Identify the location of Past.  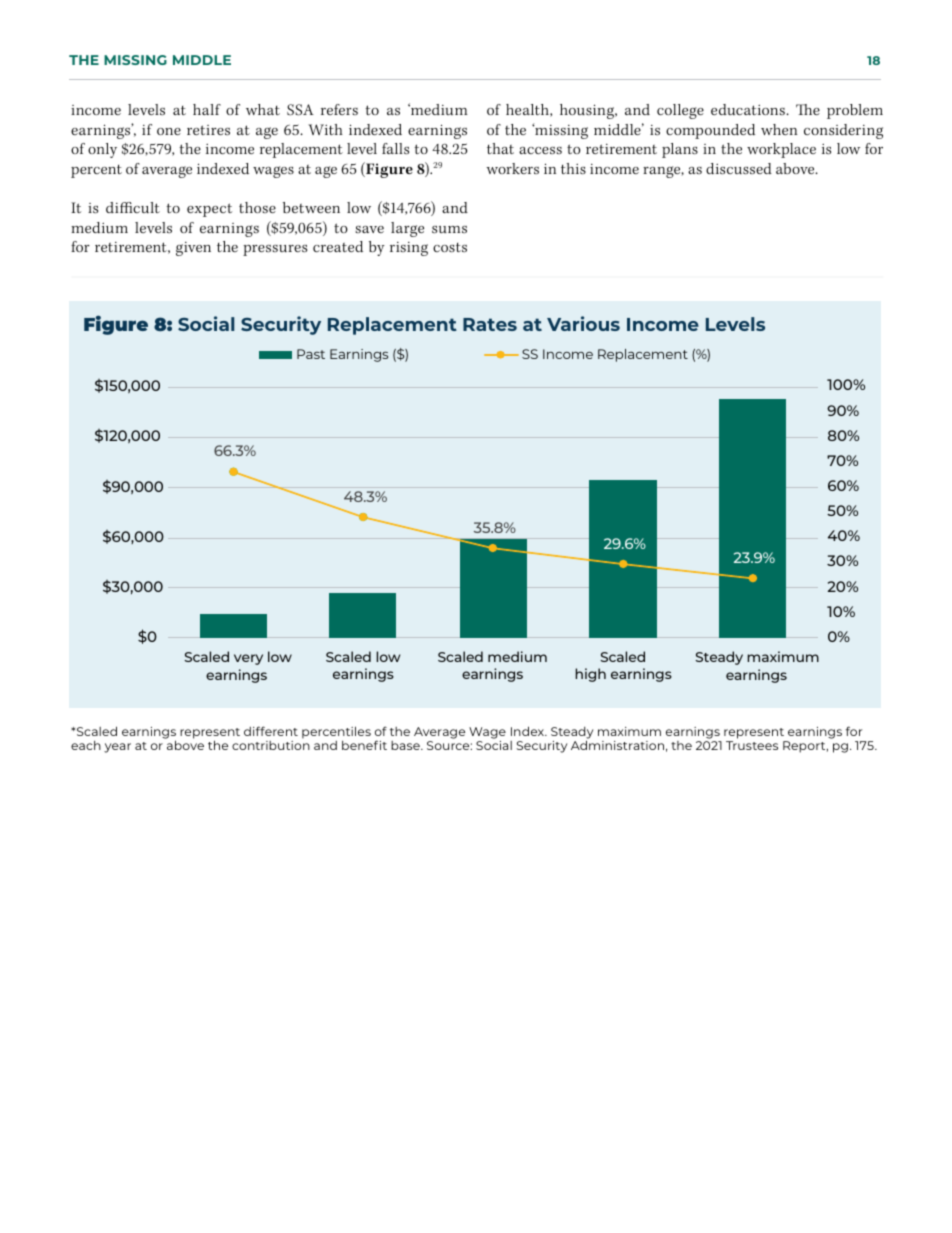
(311, 354).
